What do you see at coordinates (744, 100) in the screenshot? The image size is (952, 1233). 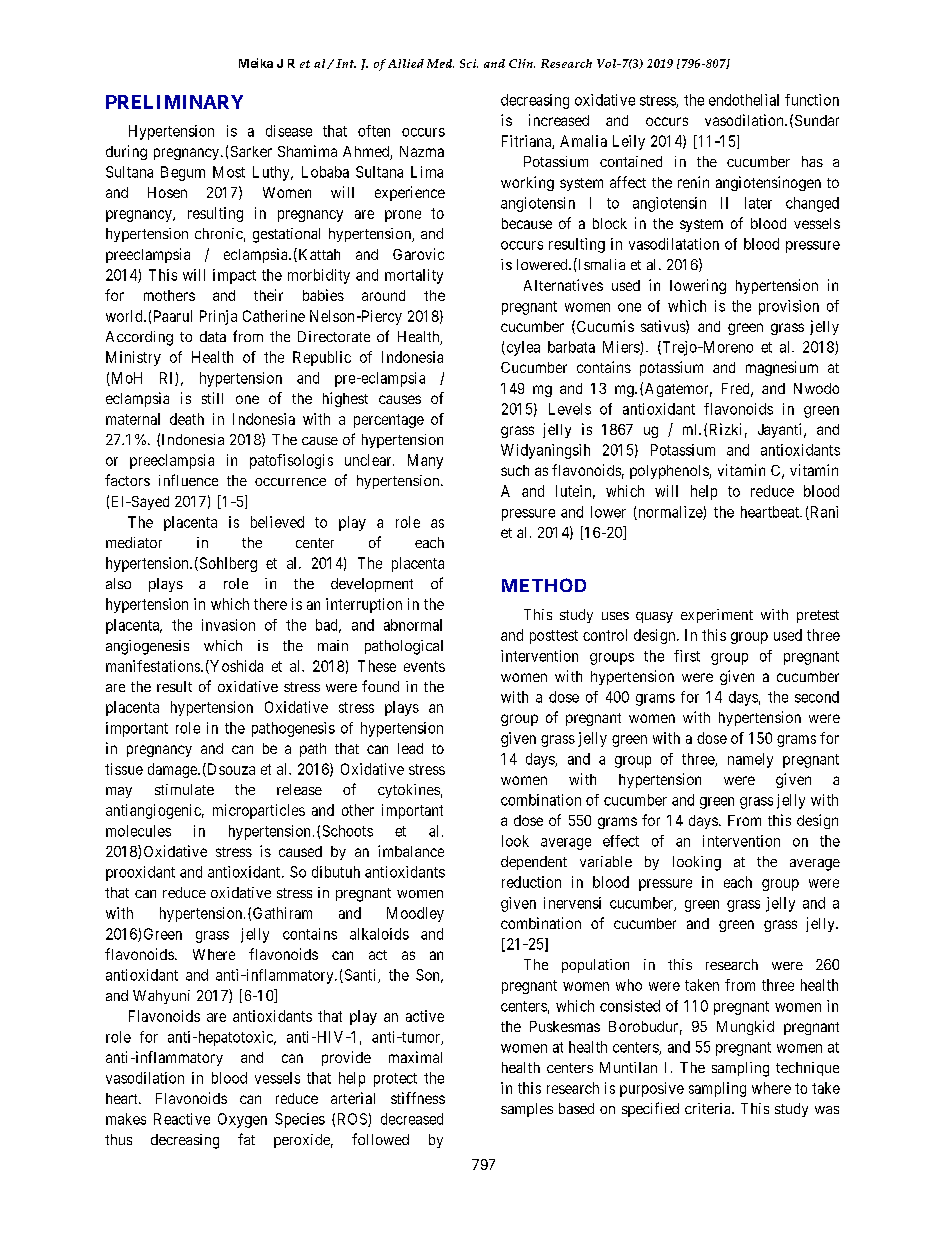 I see `endothelial` at bounding box center [744, 100].
